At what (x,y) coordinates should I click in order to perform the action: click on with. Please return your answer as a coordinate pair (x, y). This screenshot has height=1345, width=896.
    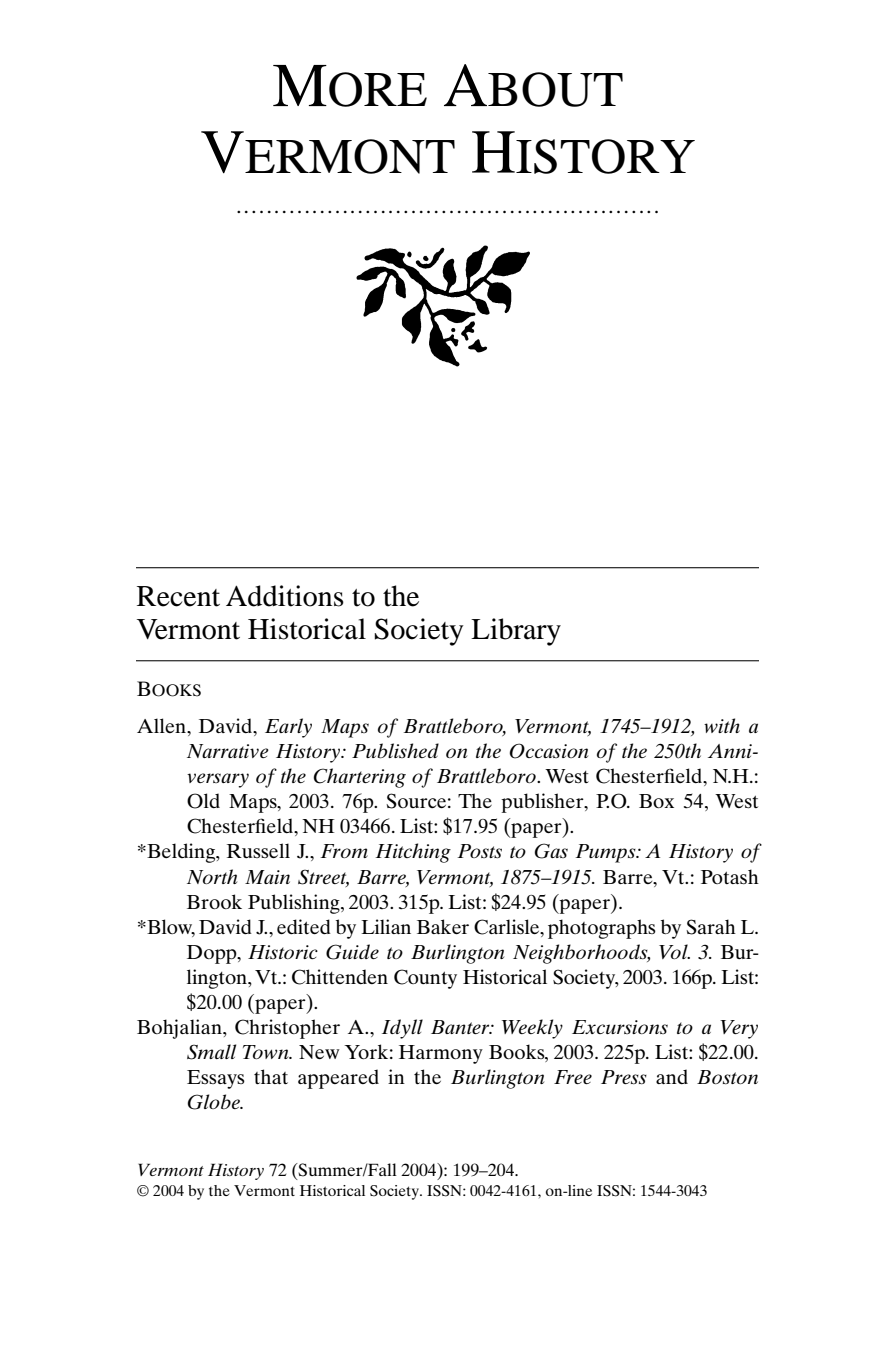
    Looking at the image, I should click on (722, 725).
